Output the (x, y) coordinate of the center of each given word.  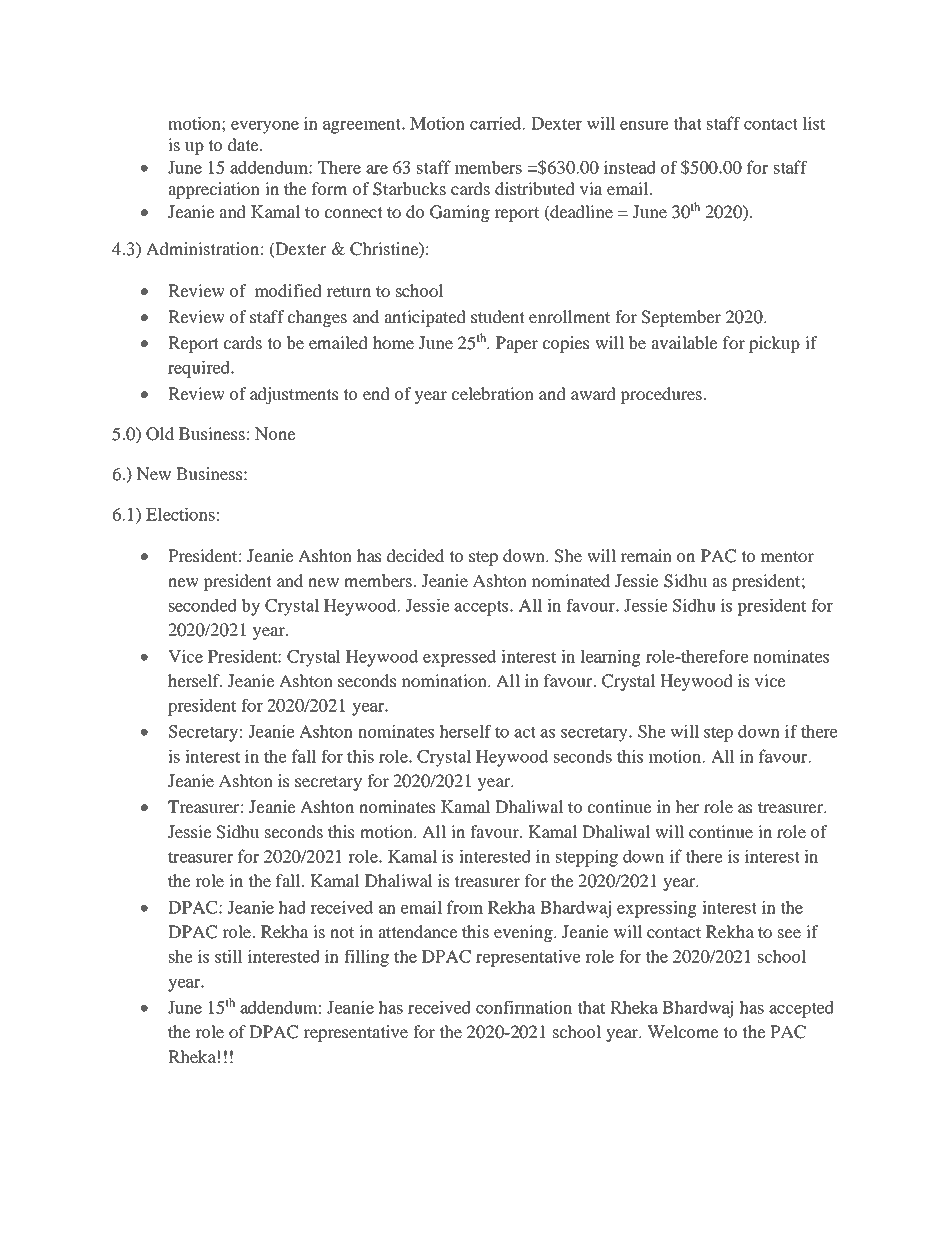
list (814, 123)
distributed (535, 188)
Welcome (683, 1031)
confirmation (524, 1007)
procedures (661, 395)
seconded (203, 605)
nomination (445, 680)
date (244, 144)
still (229, 956)
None (275, 433)
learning (610, 658)
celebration (493, 393)
